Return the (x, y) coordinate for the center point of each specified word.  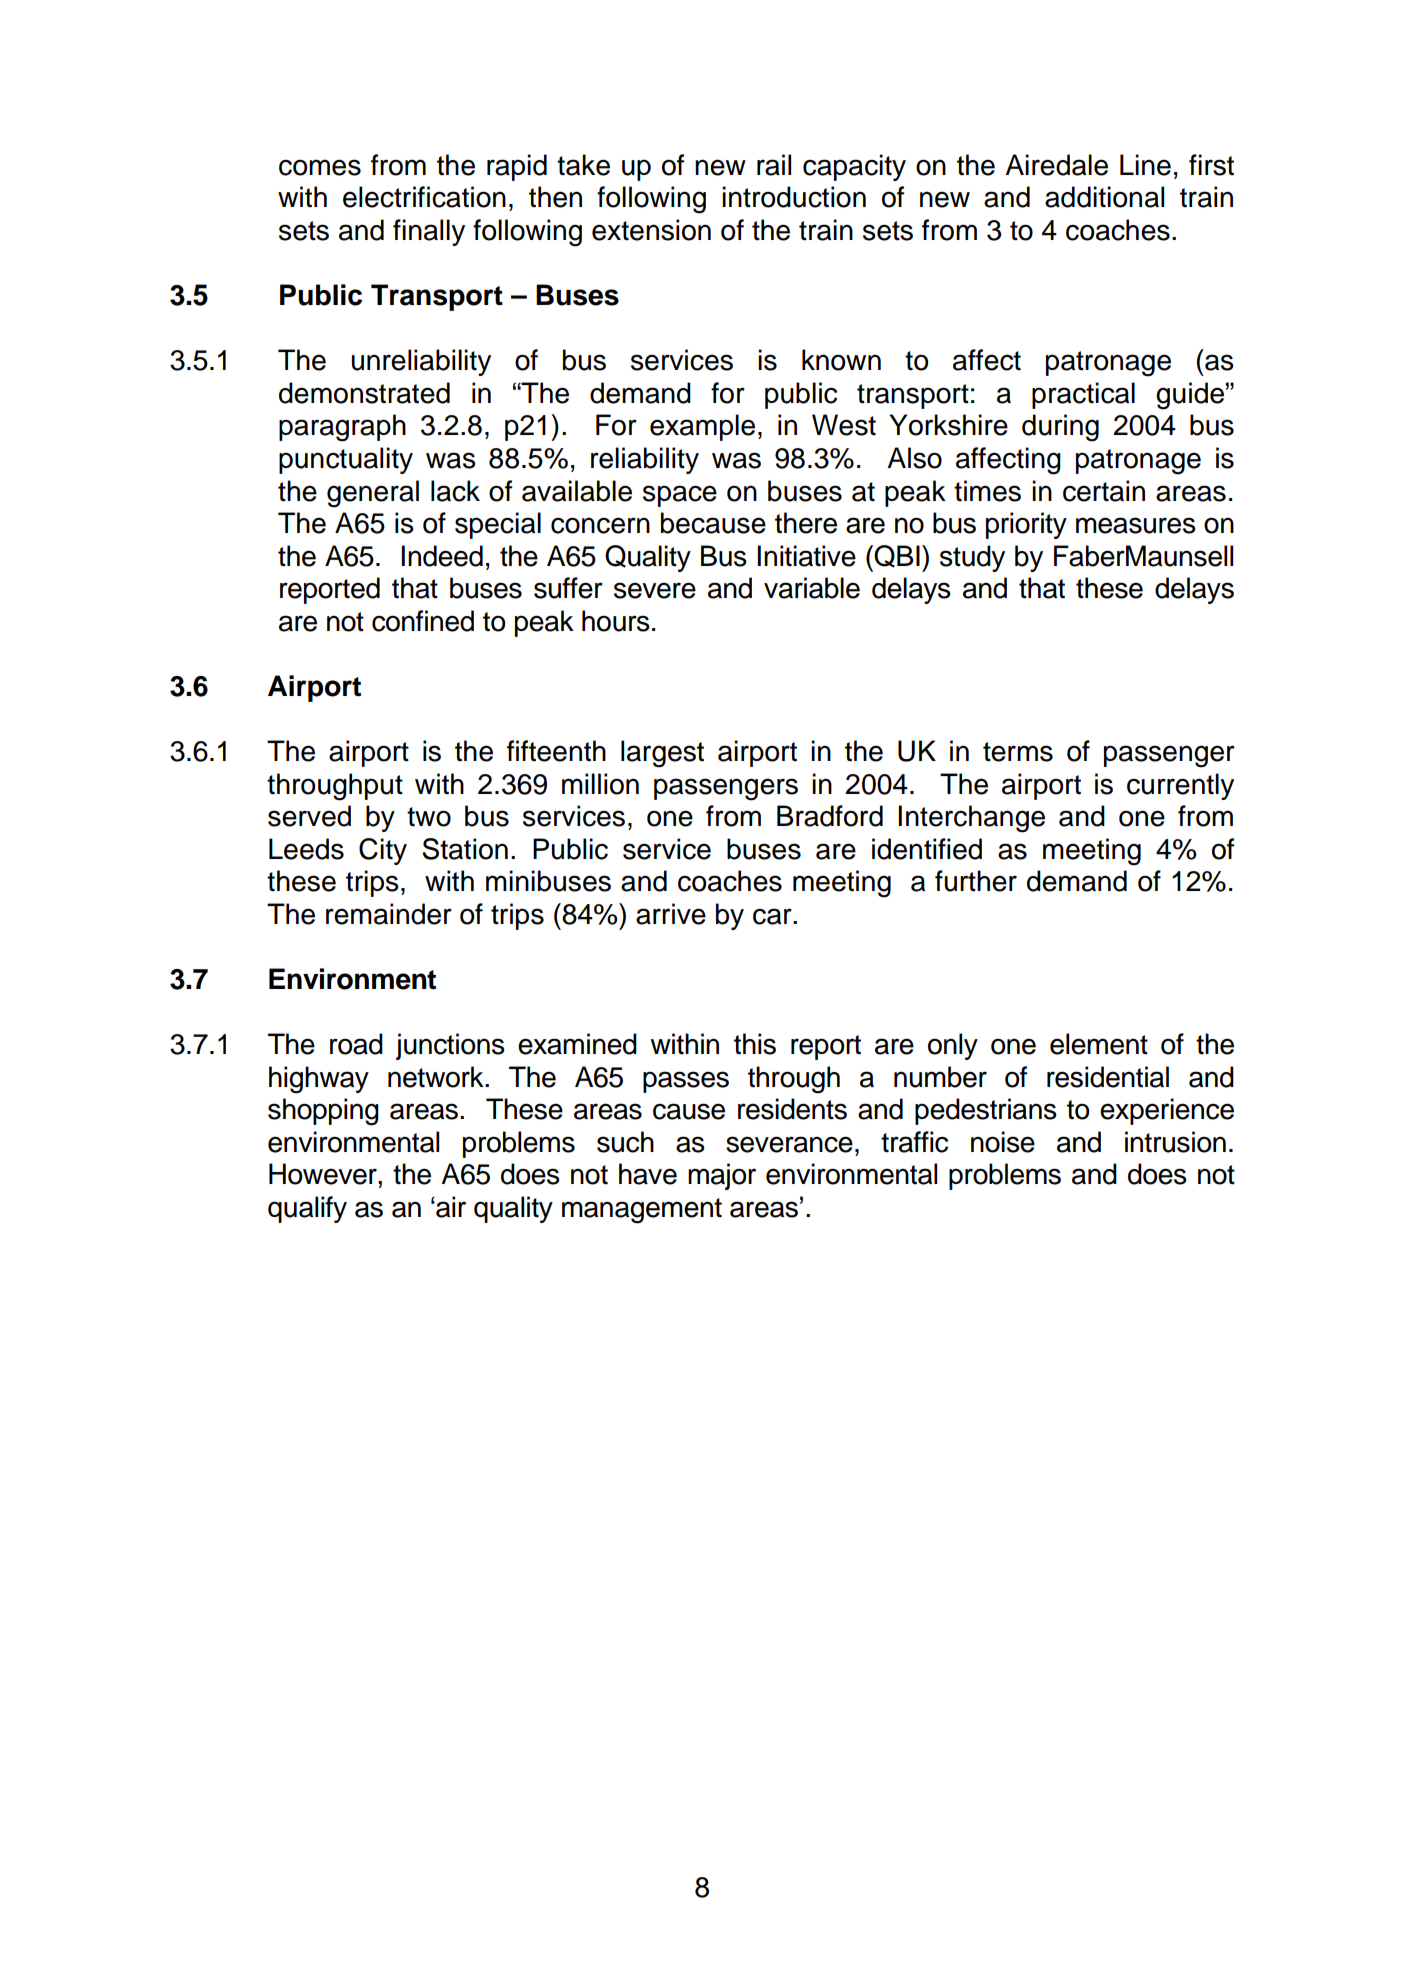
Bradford (830, 816)
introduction (794, 197)
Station (465, 849)
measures (1136, 525)
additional (1104, 197)
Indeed (442, 556)
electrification (424, 197)
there (806, 523)
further (976, 881)
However (324, 1174)
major (722, 1176)
